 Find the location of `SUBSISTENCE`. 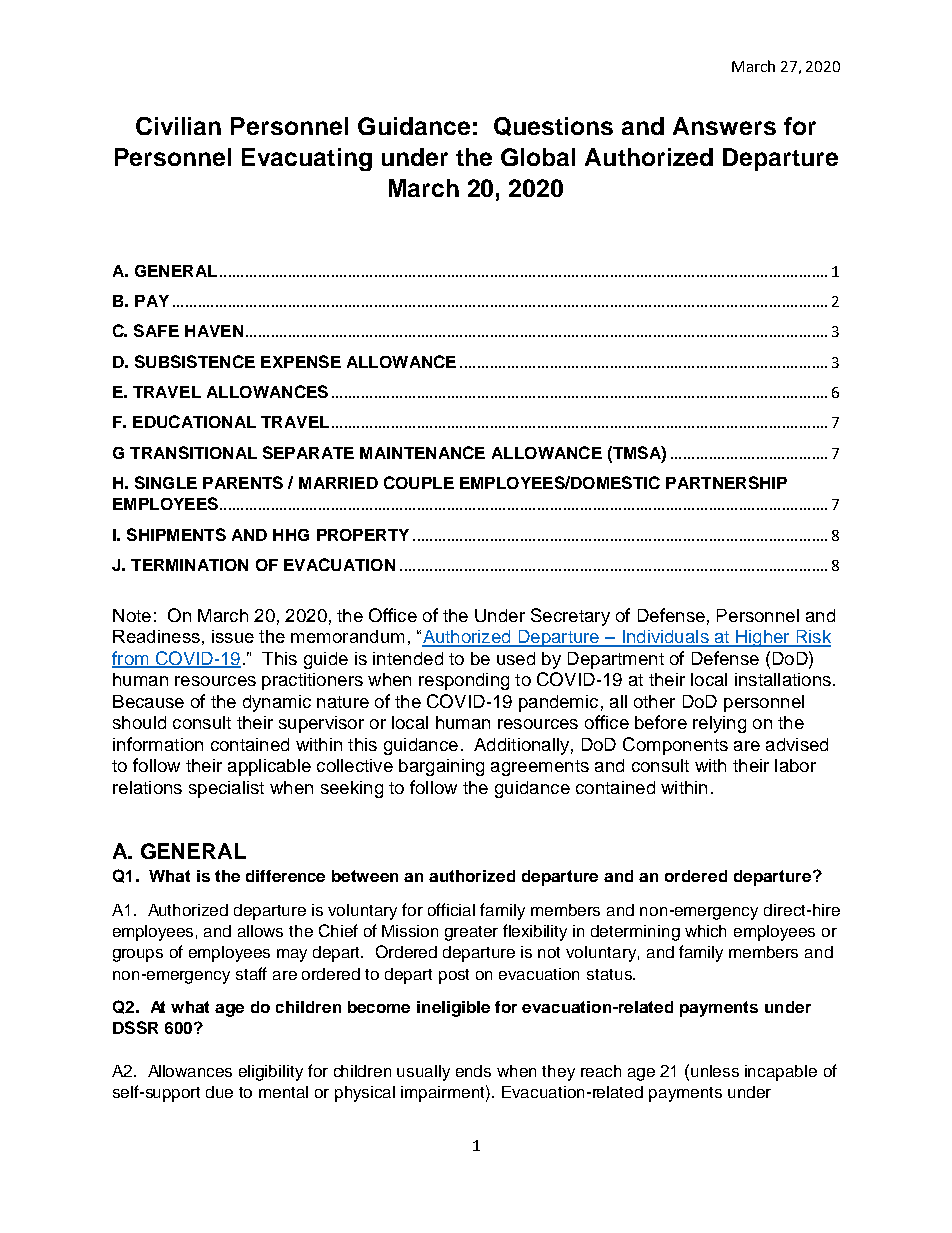

SUBSISTENCE is located at coordinates (195, 361).
